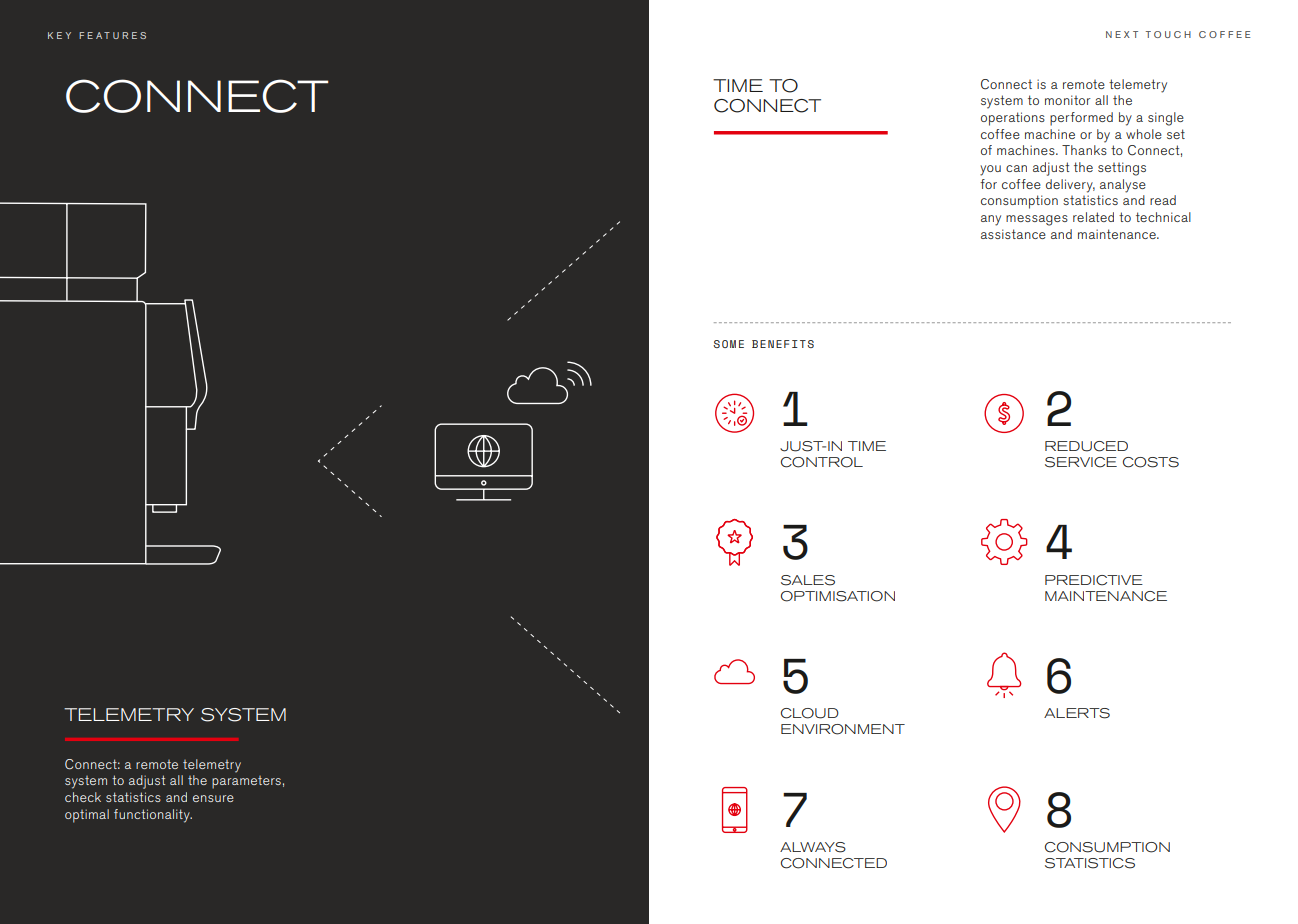 Image resolution: width=1298 pixels, height=924 pixels. Describe the element at coordinates (822, 462) in the document. I see `CONTROL` at that location.
